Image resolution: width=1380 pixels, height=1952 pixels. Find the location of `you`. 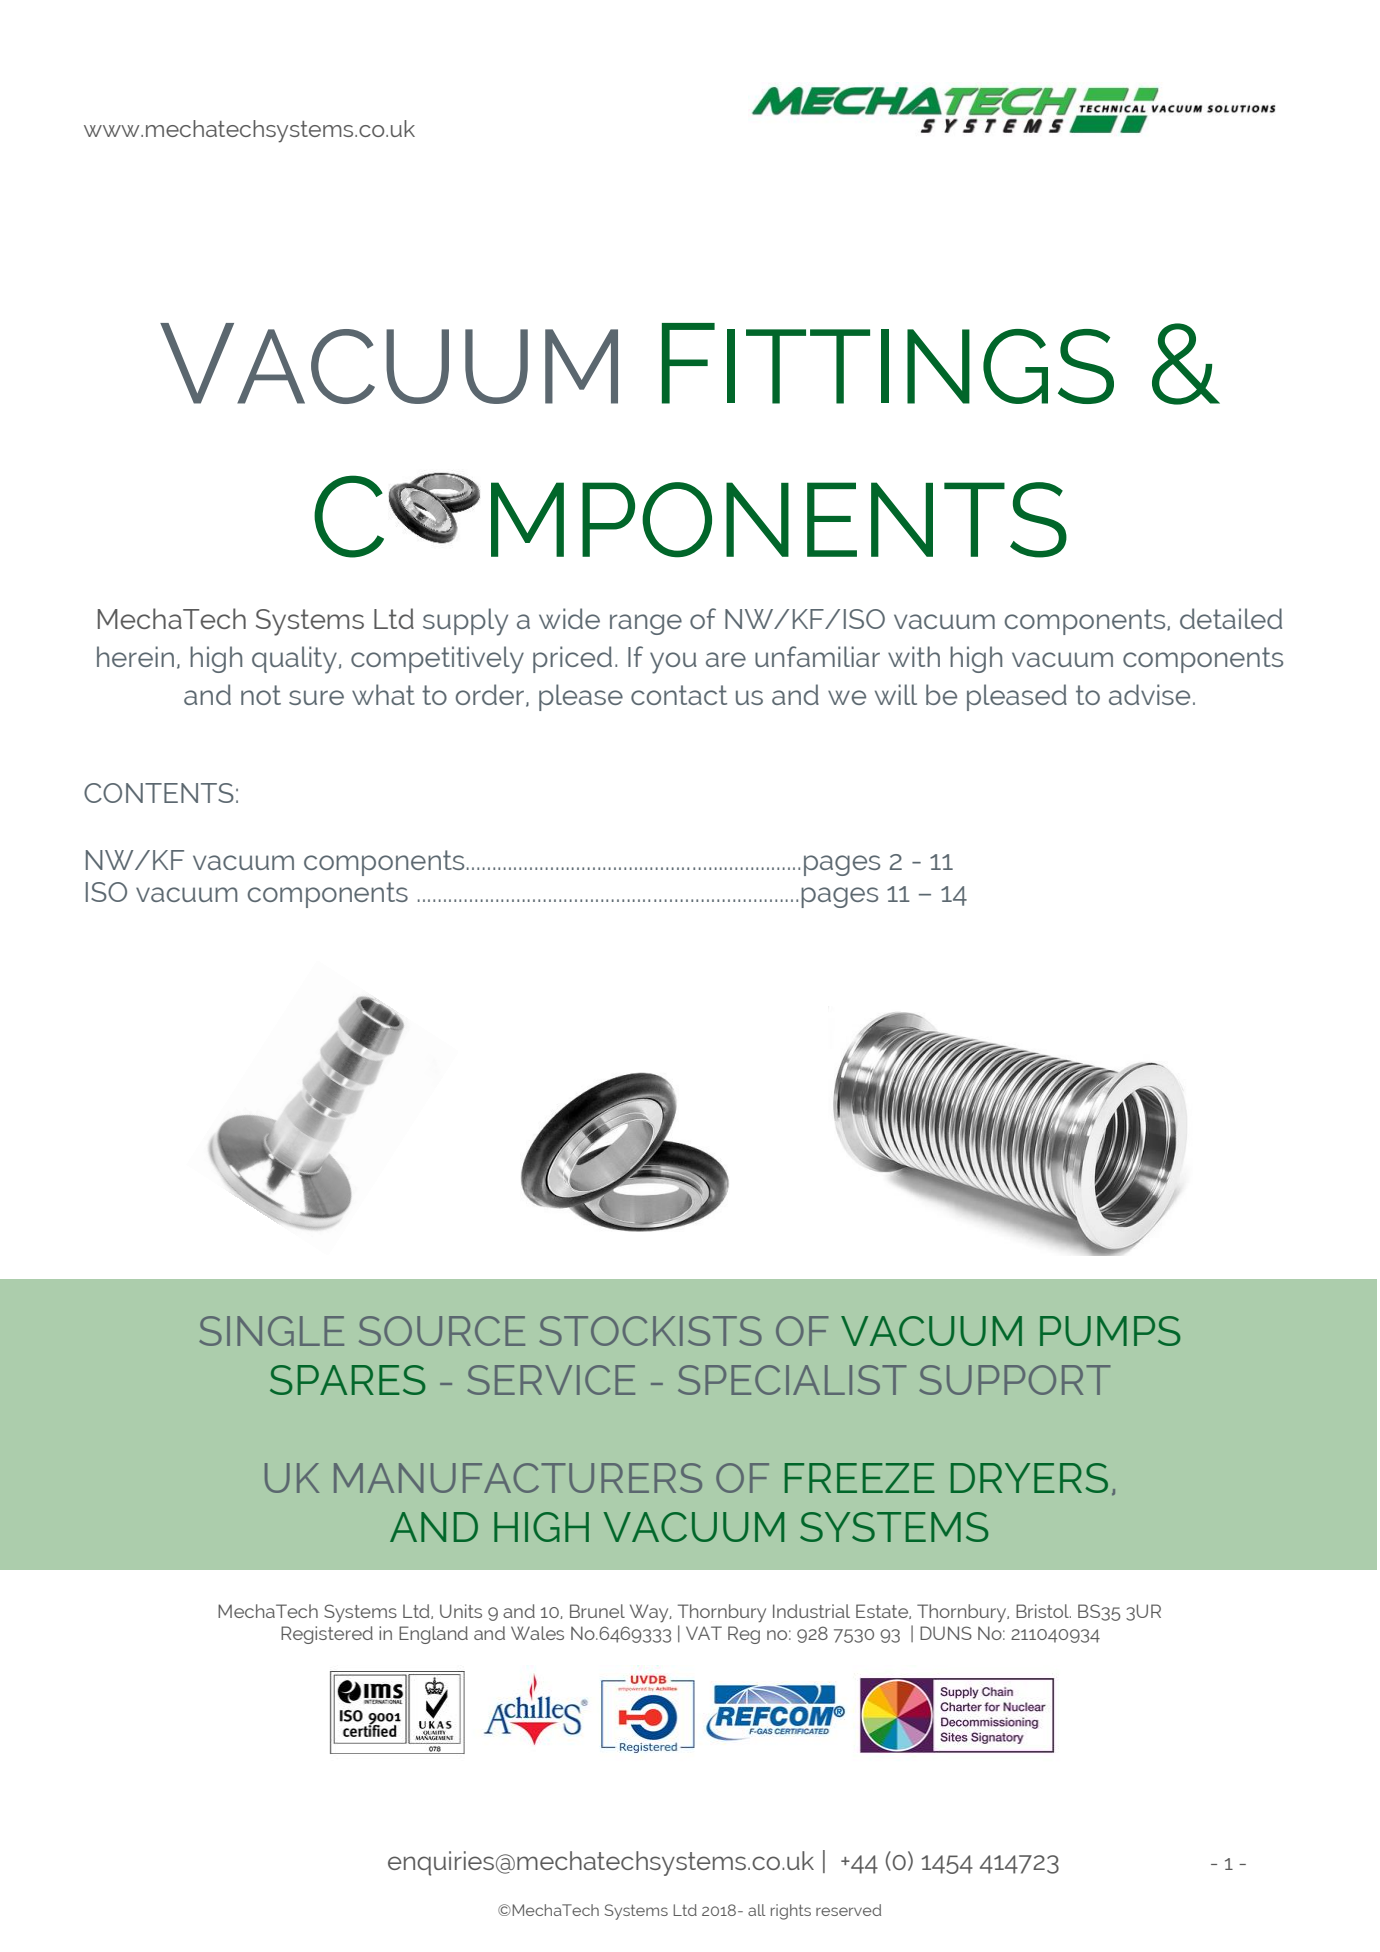

you is located at coordinates (673, 663).
